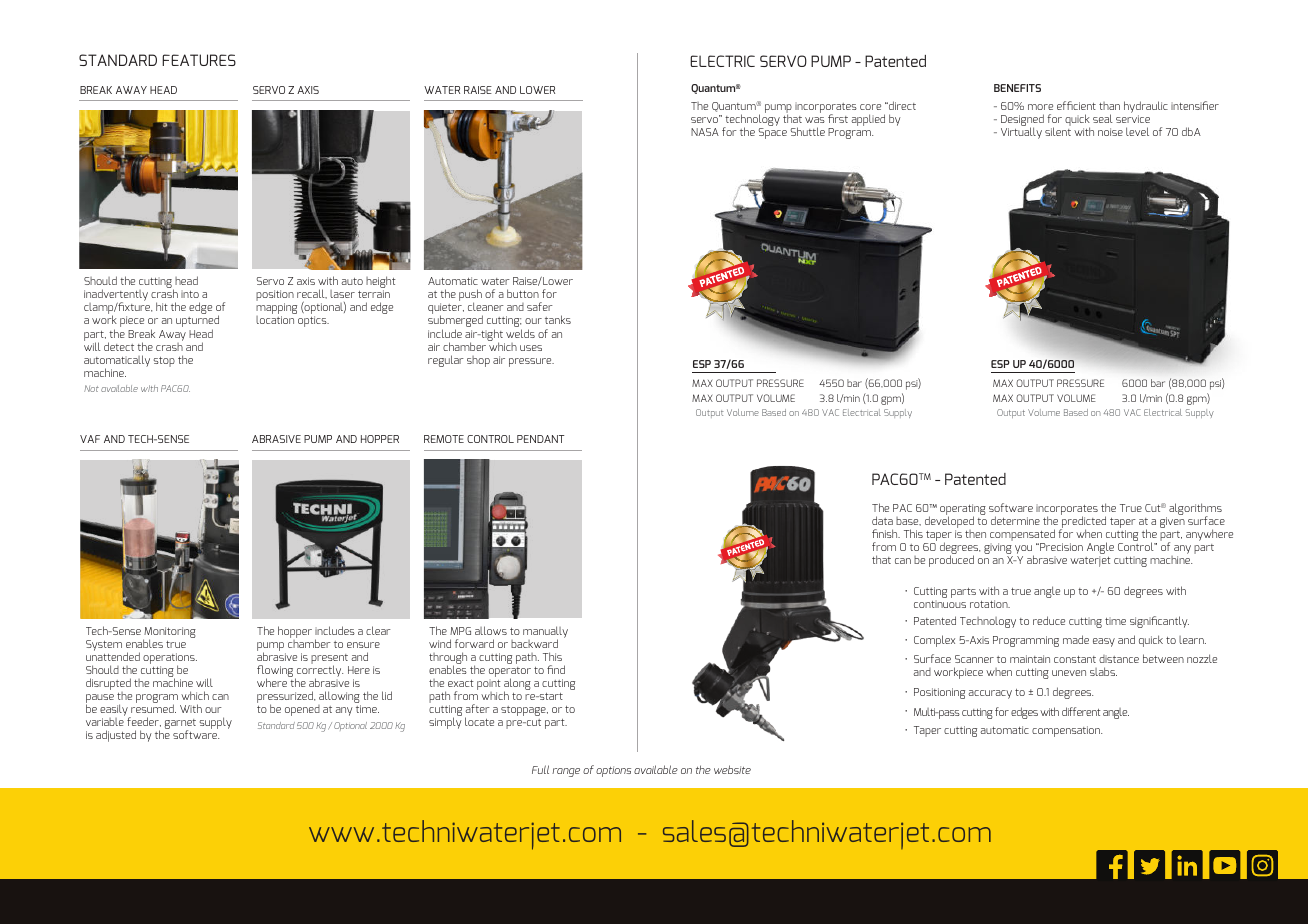 Image resolution: width=1308 pixels, height=924 pixels. Describe the element at coordinates (199, 60) in the screenshot. I see `FEATURES` at that location.
